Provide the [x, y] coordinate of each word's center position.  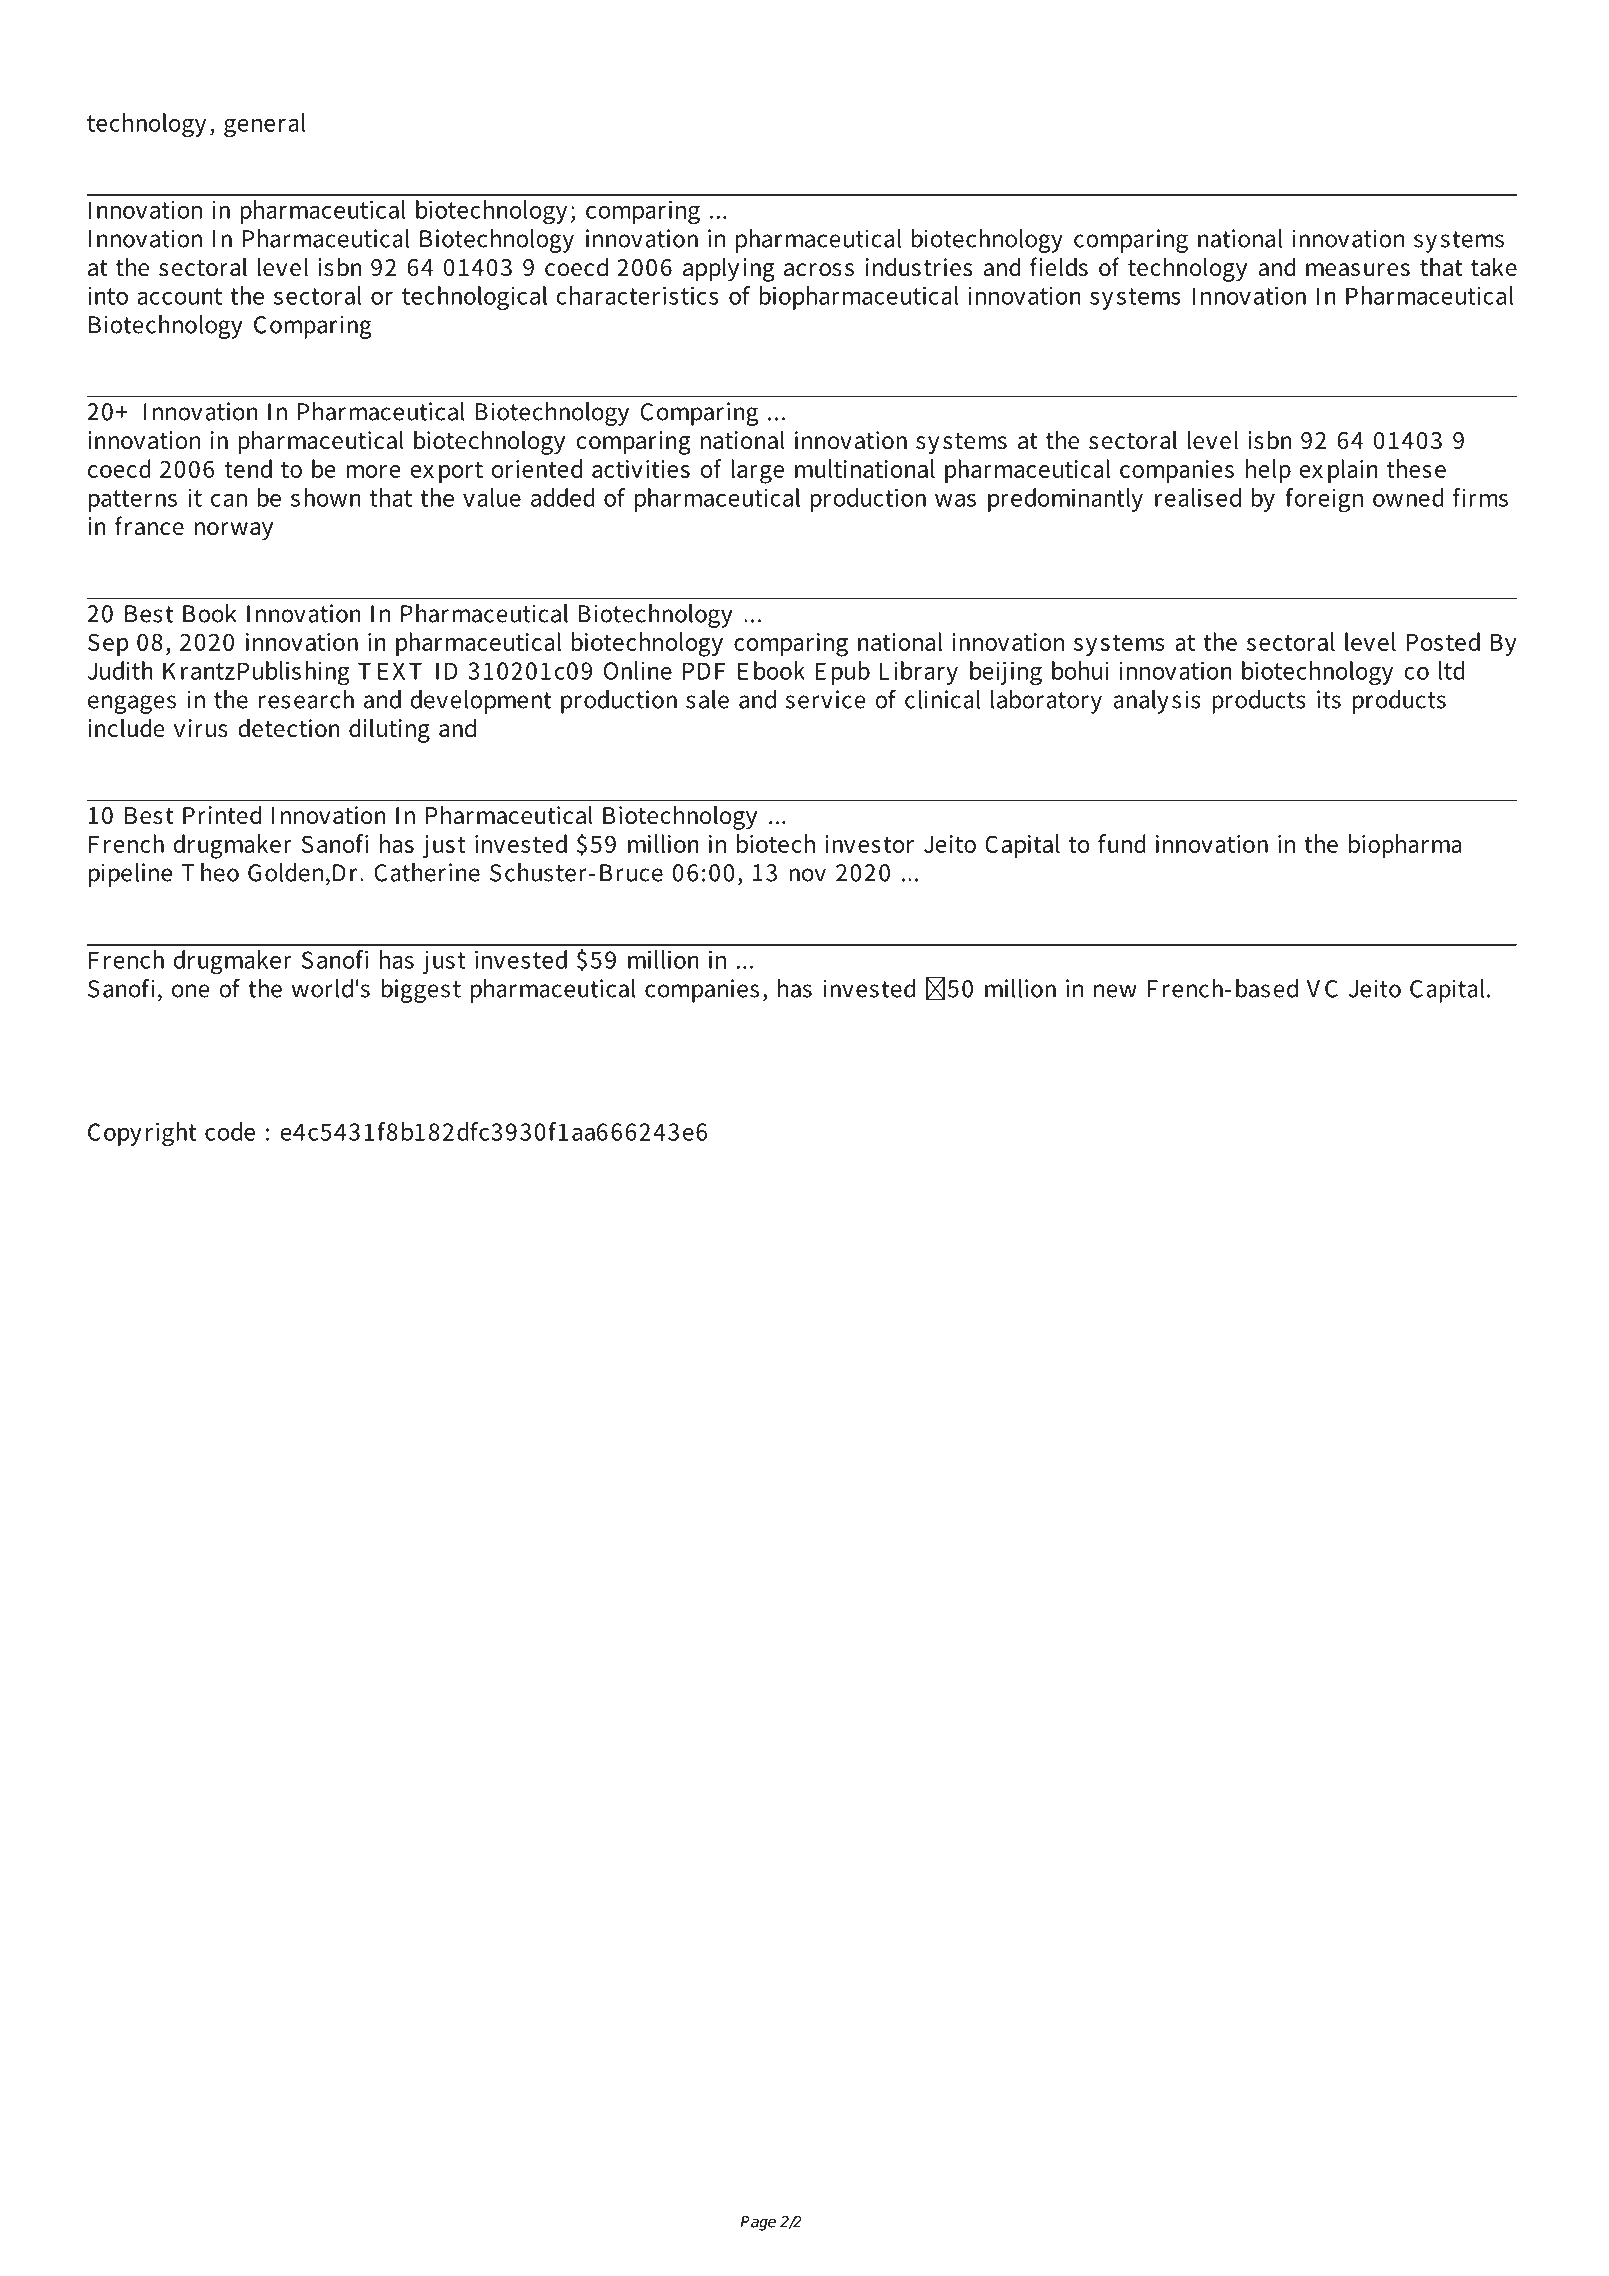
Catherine [427, 872]
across [819, 270]
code [230, 1131]
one [191, 991]
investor [869, 844]
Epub [843, 673]
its [1329, 699]
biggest [421, 991]
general [264, 125]
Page [758, 2223]
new [1115, 991]
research [306, 699]
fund [1122, 843]
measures [1358, 270]
